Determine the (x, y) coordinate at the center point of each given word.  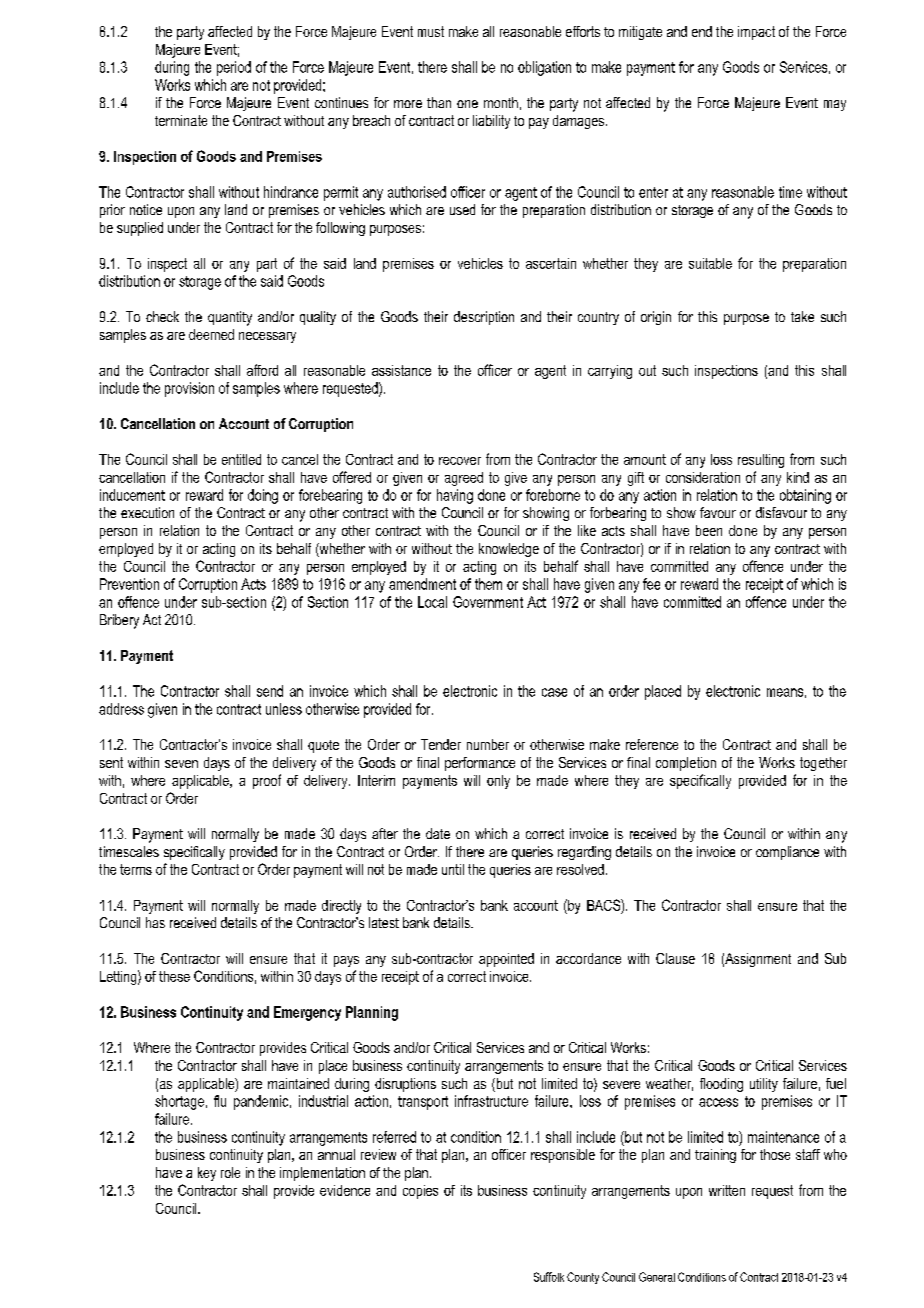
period (234, 68)
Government (488, 602)
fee (651, 584)
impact (756, 33)
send (270, 691)
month (501, 102)
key (207, 1174)
